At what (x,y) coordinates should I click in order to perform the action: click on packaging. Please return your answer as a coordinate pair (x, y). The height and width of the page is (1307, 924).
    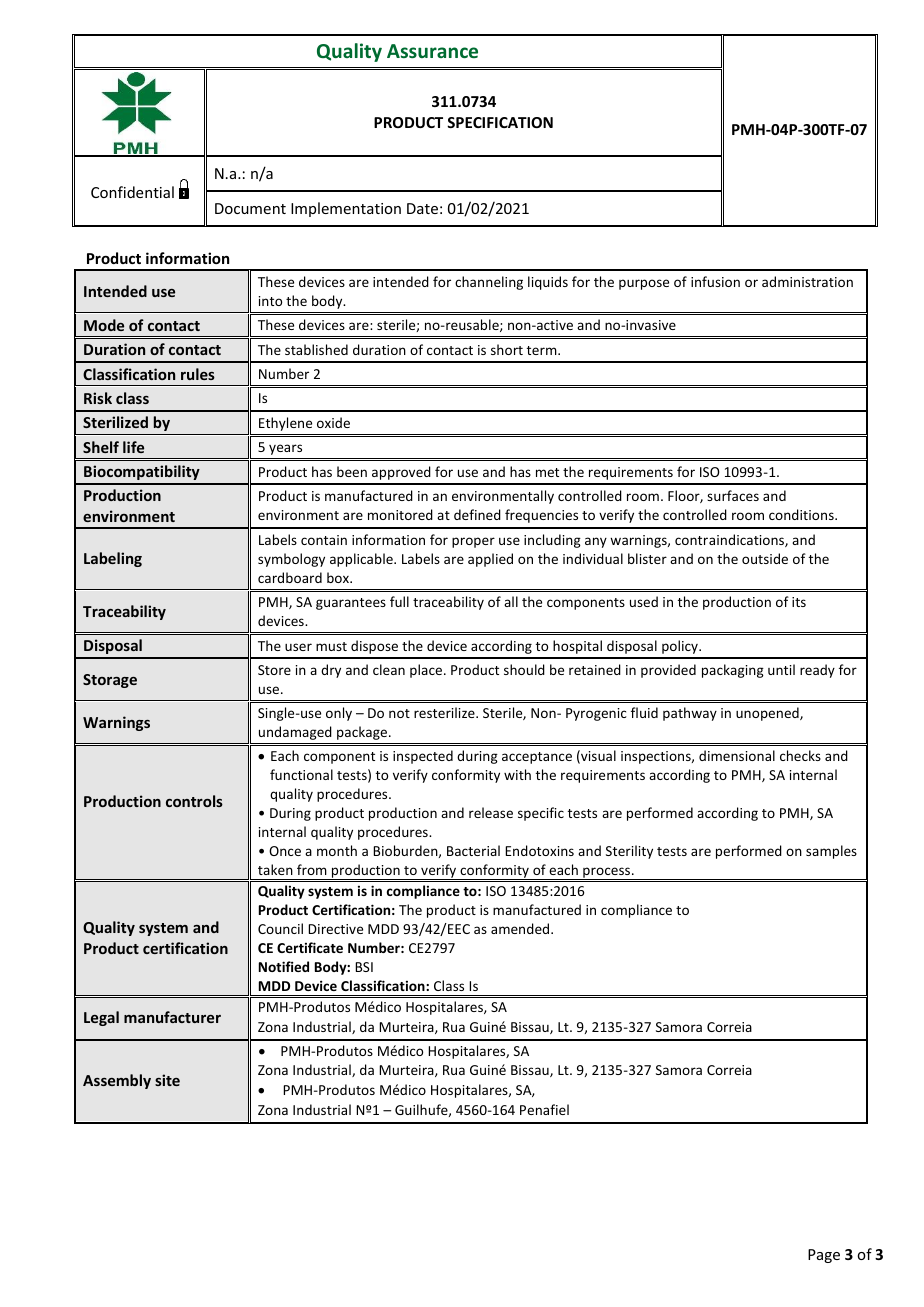
    Looking at the image, I should click on (733, 671).
